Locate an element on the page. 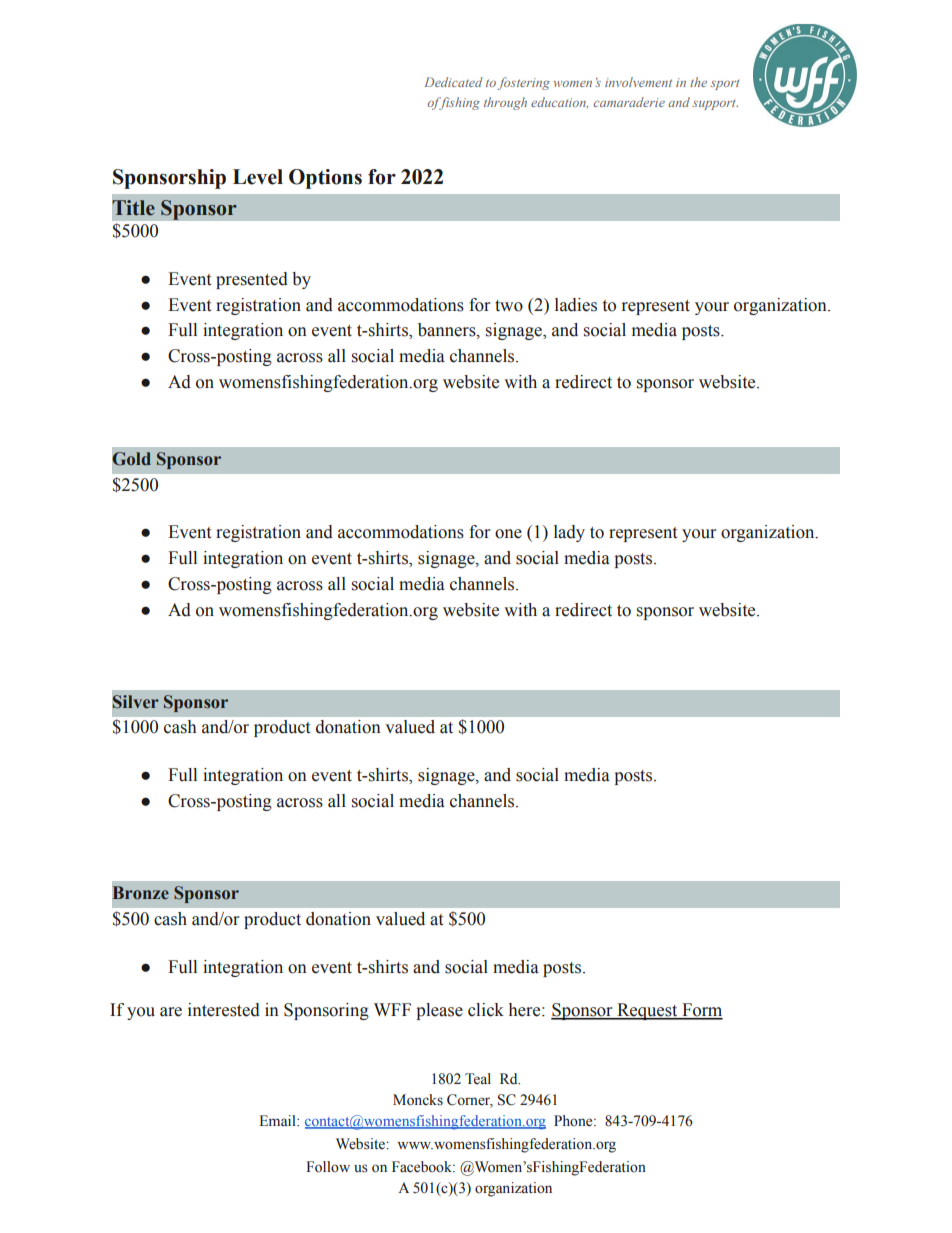 The height and width of the page is (1233, 952). lady is located at coordinates (569, 533).
